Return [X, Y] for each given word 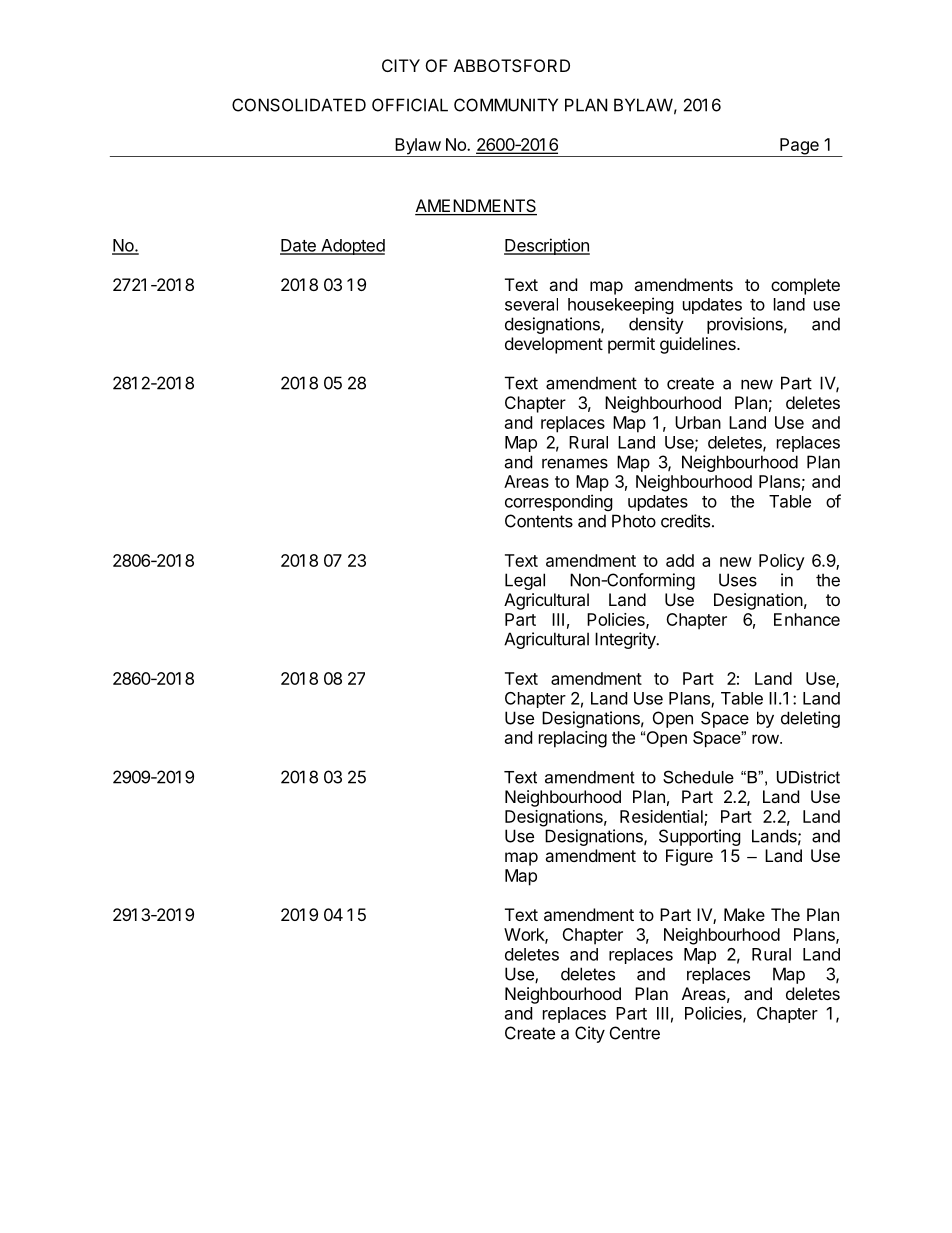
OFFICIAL [410, 105]
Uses [738, 580]
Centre [635, 1033]
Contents [539, 521]
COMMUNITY [506, 105]
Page [799, 147]
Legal [525, 581]
